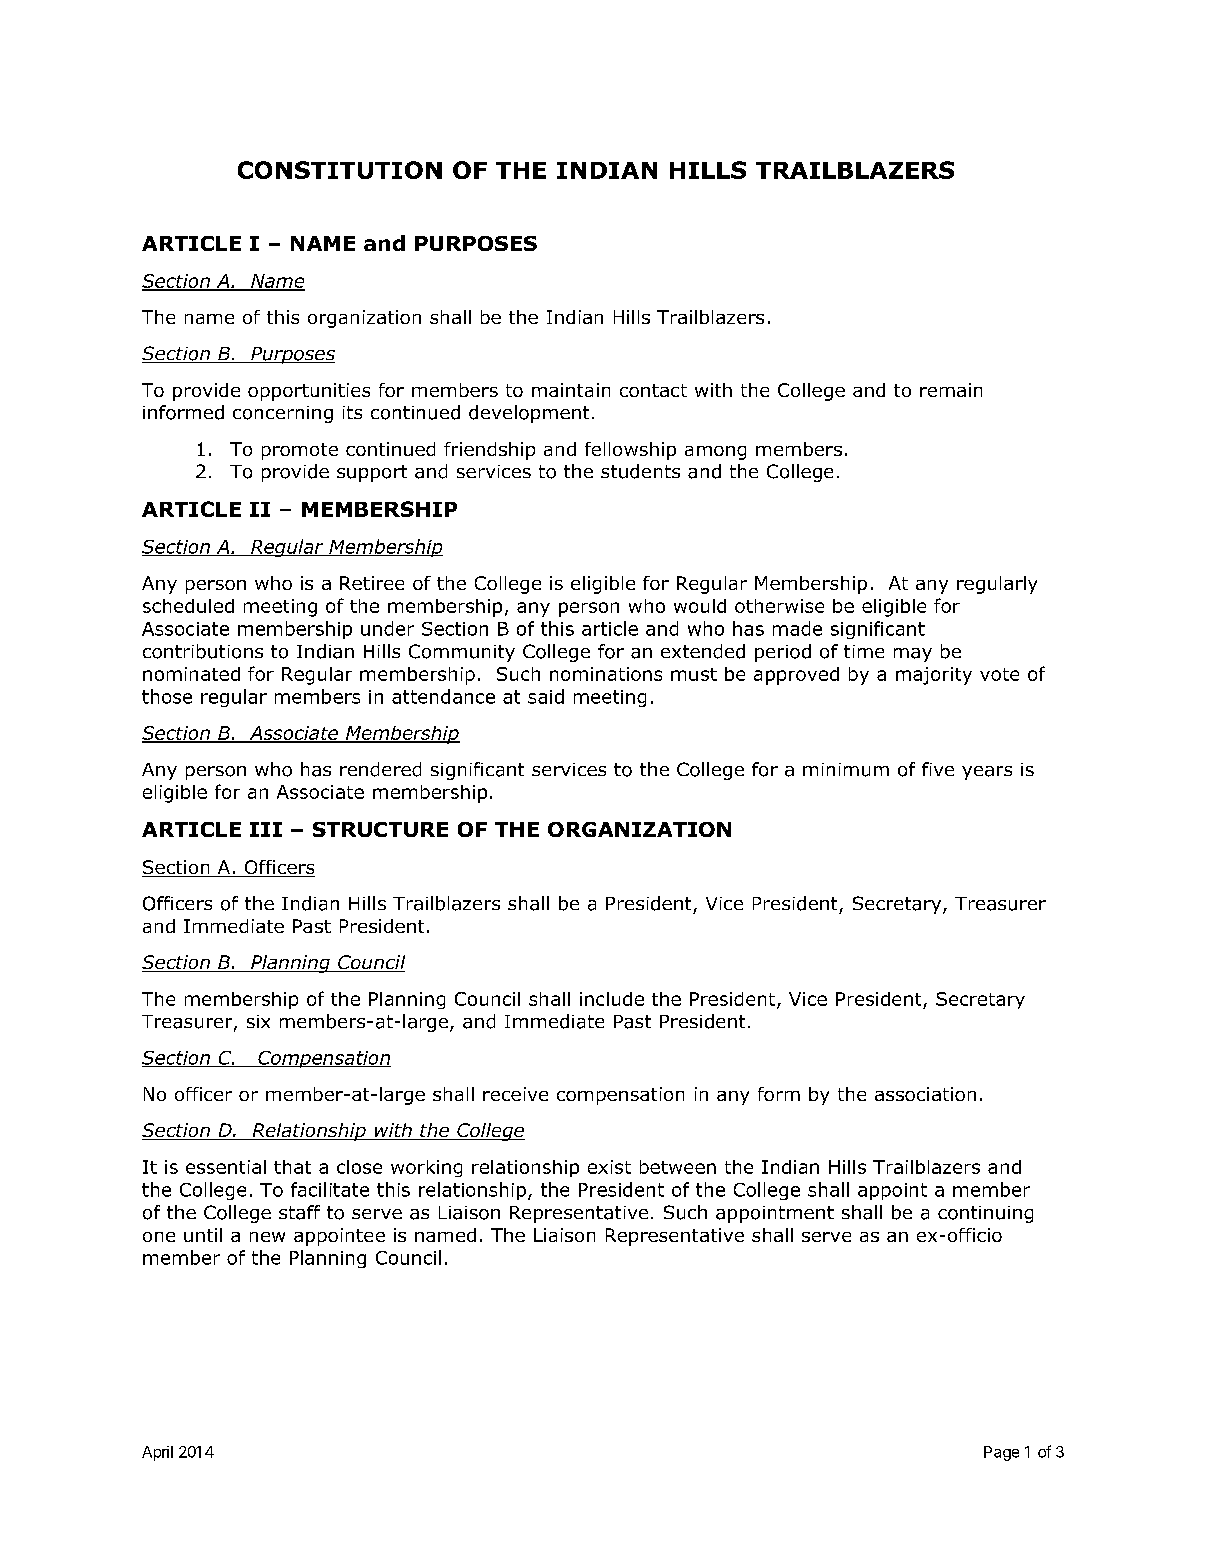 Image resolution: width=1205 pixels, height=1559 pixels. What do you see at coordinates (951, 390) in the screenshot?
I see `remain` at bounding box center [951, 390].
